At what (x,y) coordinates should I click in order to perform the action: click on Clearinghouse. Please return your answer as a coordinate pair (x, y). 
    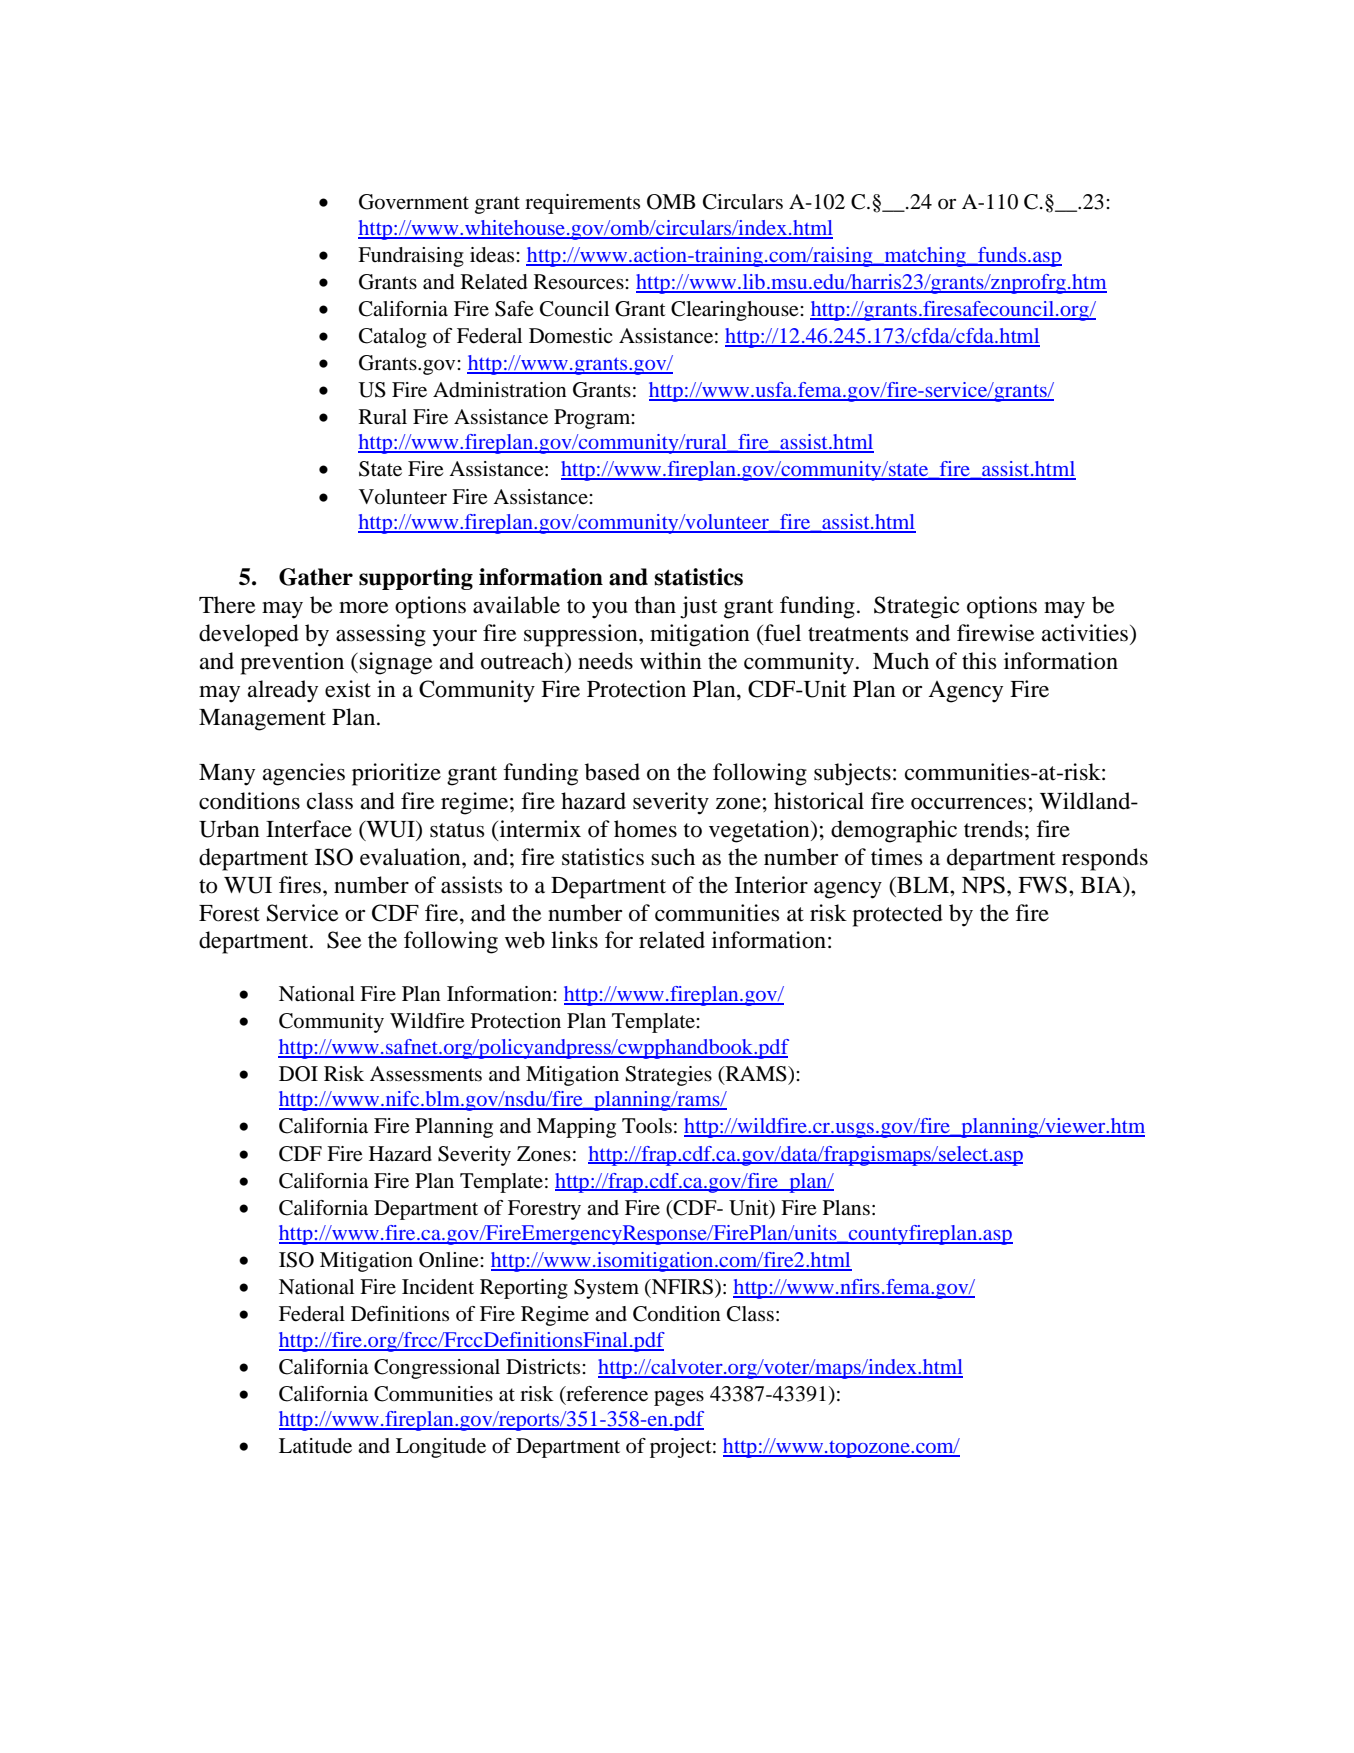
    Looking at the image, I should click on (736, 311).
